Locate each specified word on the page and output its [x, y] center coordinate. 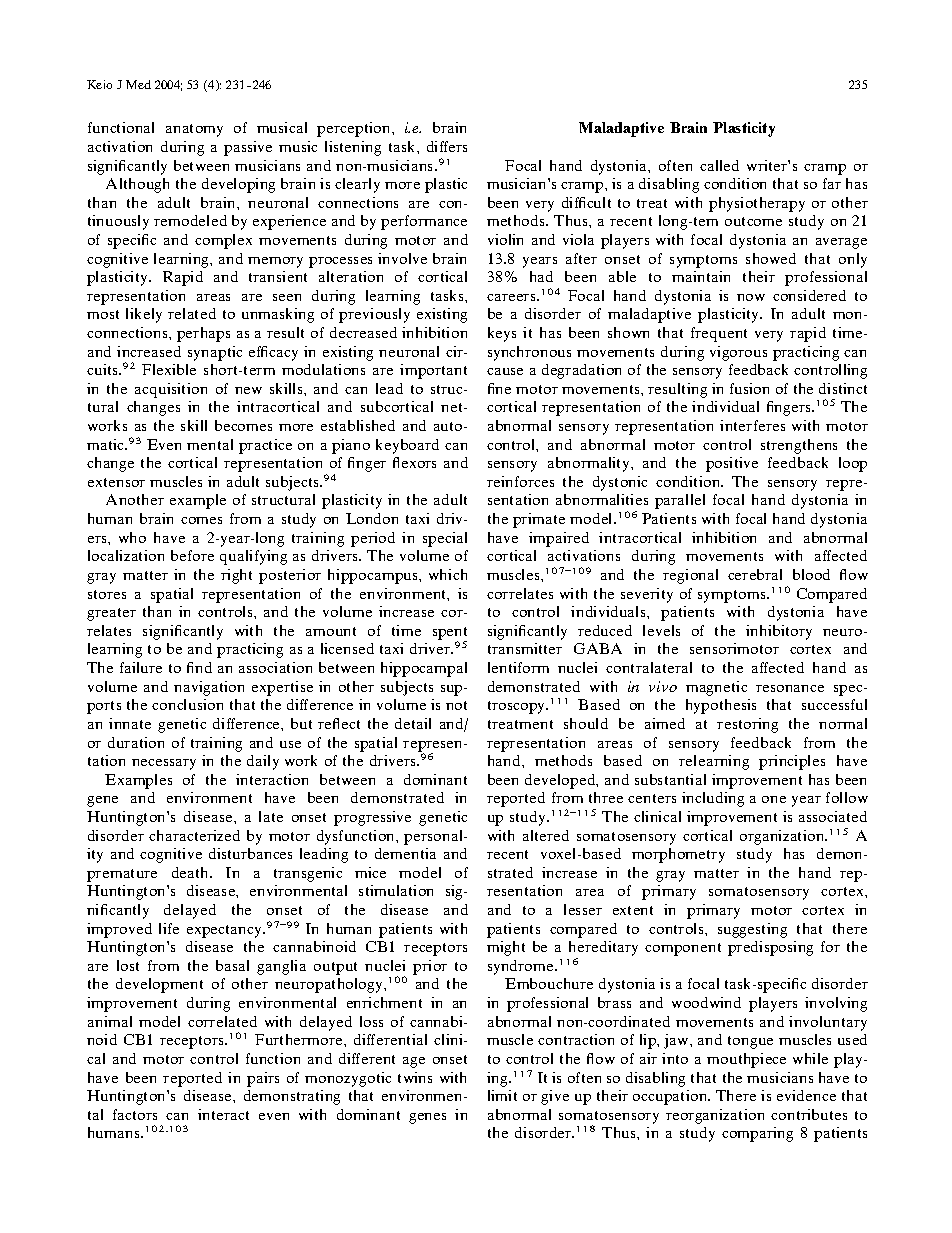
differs [447, 146]
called [719, 165]
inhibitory [779, 632]
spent [450, 634]
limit [502, 1095]
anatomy [194, 130]
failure [141, 667]
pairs [263, 1079]
